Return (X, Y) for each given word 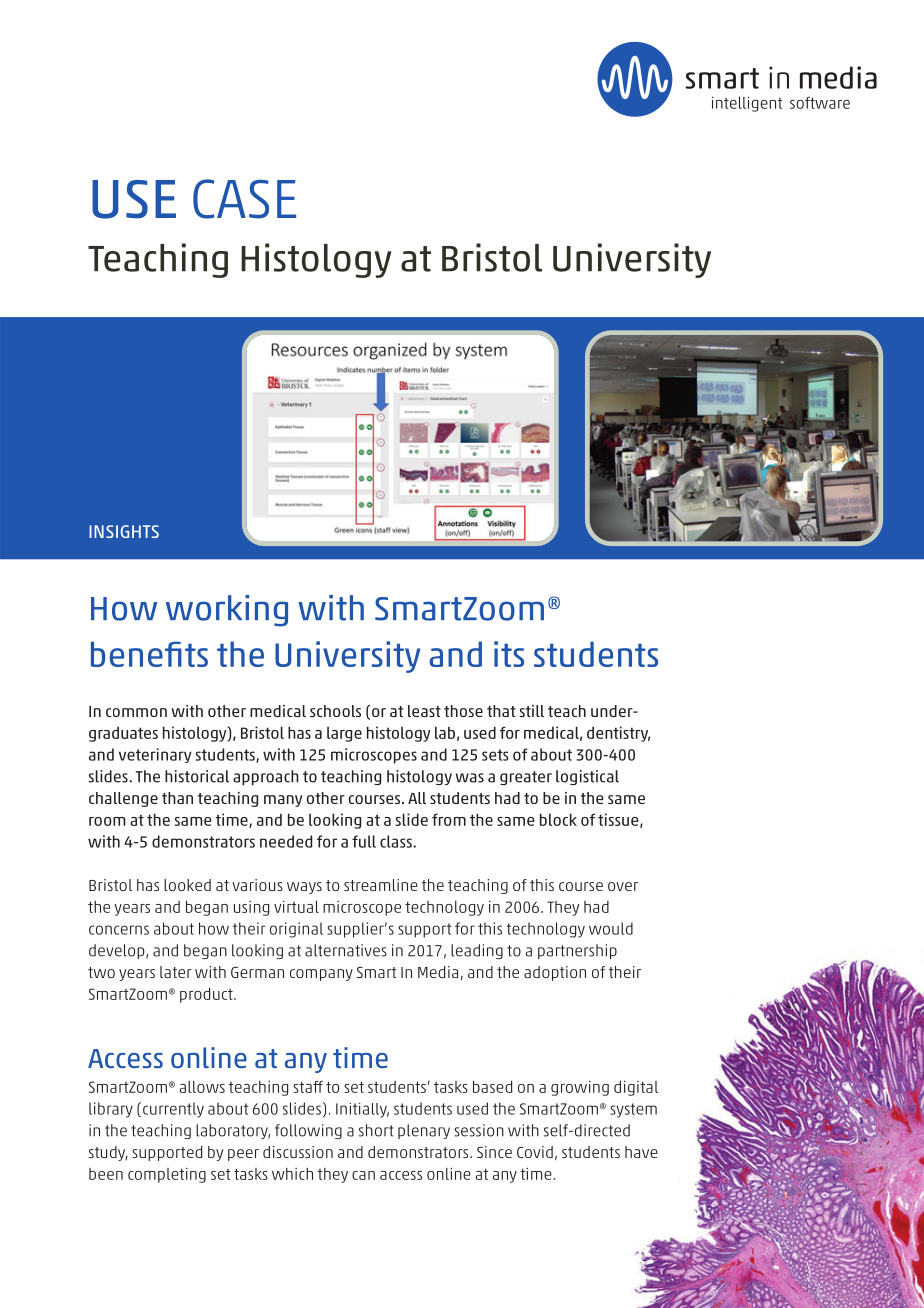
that (501, 711)
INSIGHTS (124, 531)
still (531, 711)
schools (335, 711)
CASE (244, 199)
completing (167, 1175)
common (136, 712)
